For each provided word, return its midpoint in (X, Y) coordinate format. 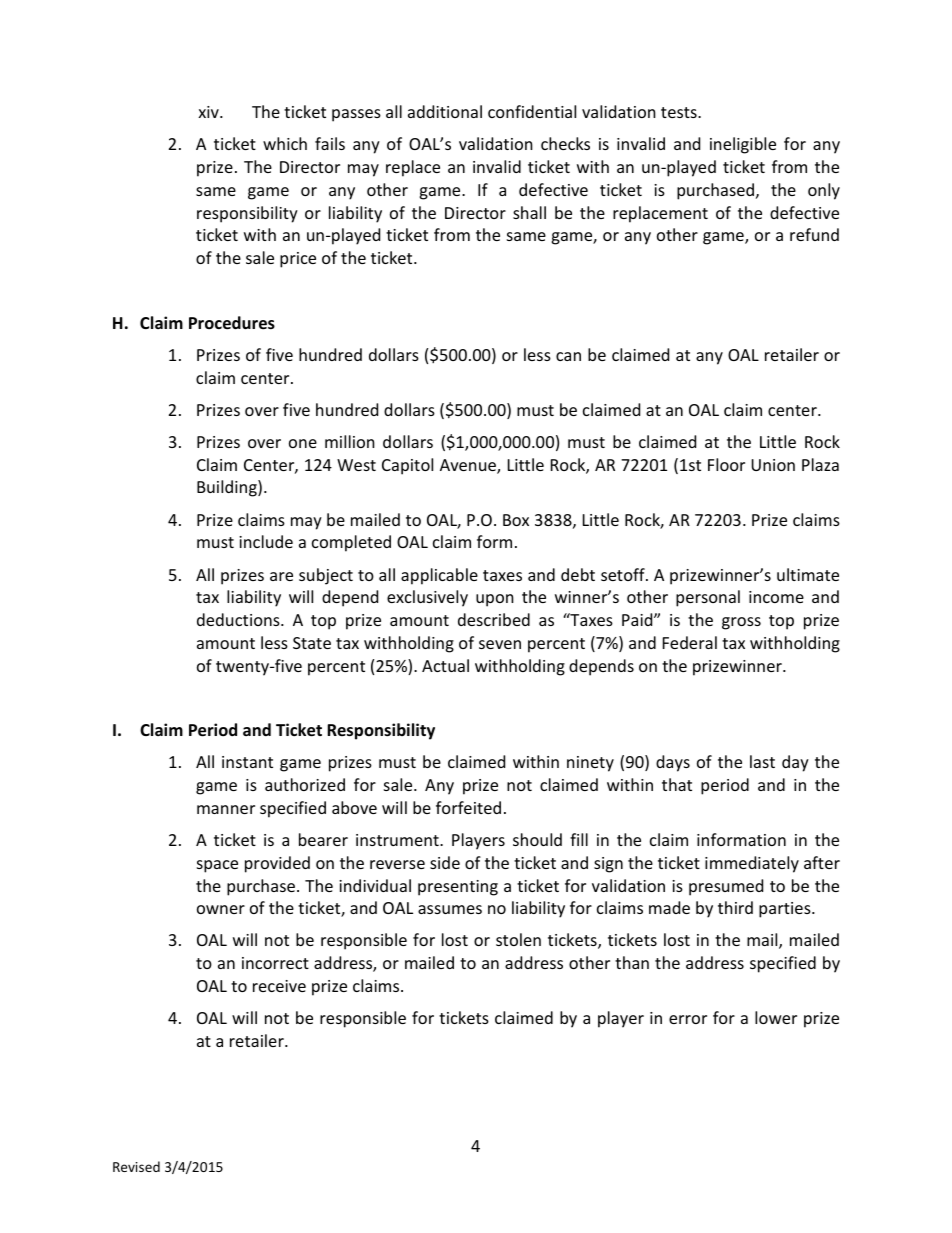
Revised (136, 1166)
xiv (209, 112)
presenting (458, 888)
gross (741, 623)
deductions (239, 619)
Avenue (469, 466)
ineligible (743, 145)
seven (500, 644)
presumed (726, 887)
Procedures (232, 323)
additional (445, 111)
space (217, 866)
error (688, 1019)
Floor (726, 464)
